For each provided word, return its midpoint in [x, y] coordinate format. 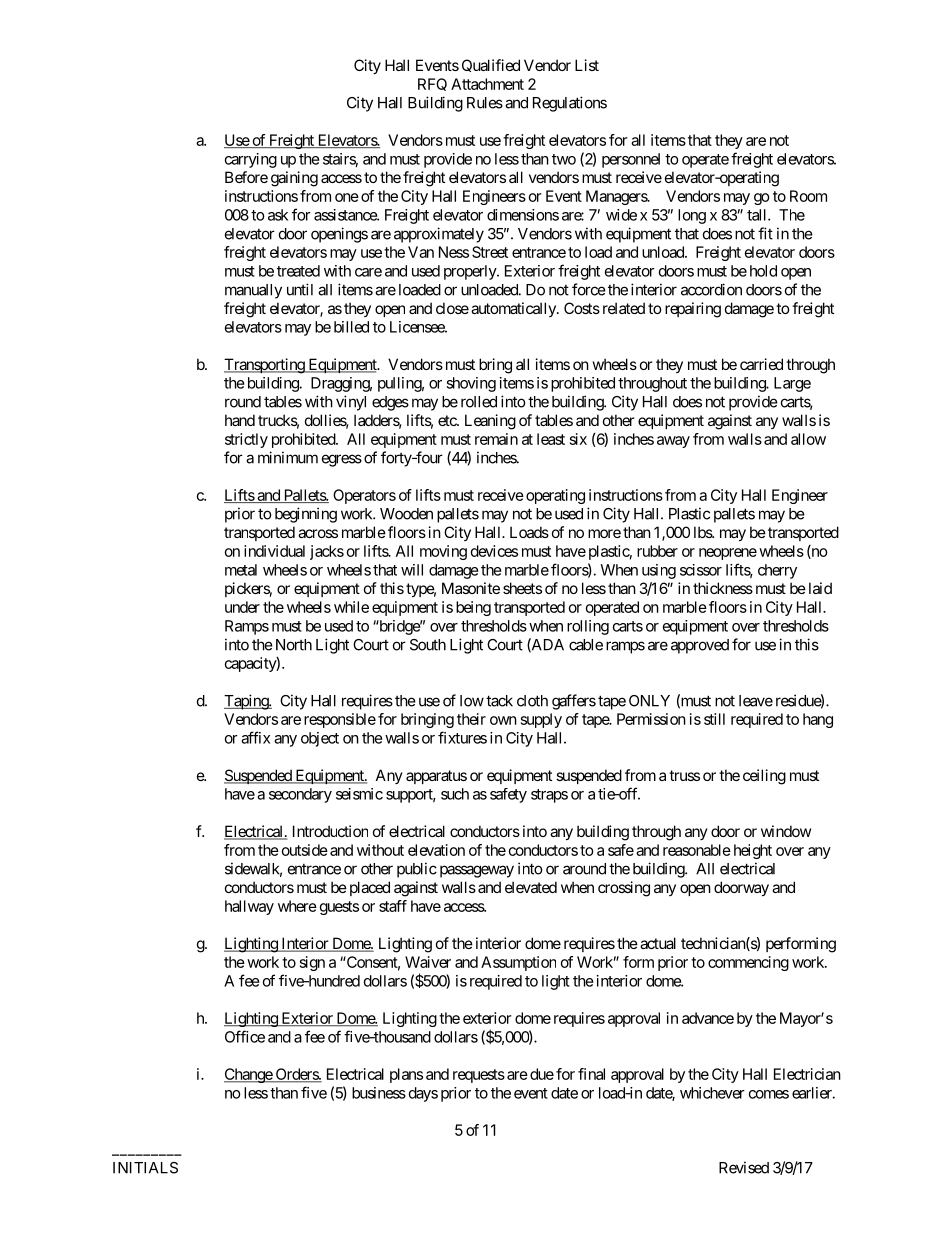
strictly [246, 440]
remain [496, 439]
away [673, 442]
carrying [251, 160]
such [455, 794]
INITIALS [145, 1168]
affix [255, 737]
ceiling [764, 777]
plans [406, 1075]
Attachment [487, 84]
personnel [631, 160]
